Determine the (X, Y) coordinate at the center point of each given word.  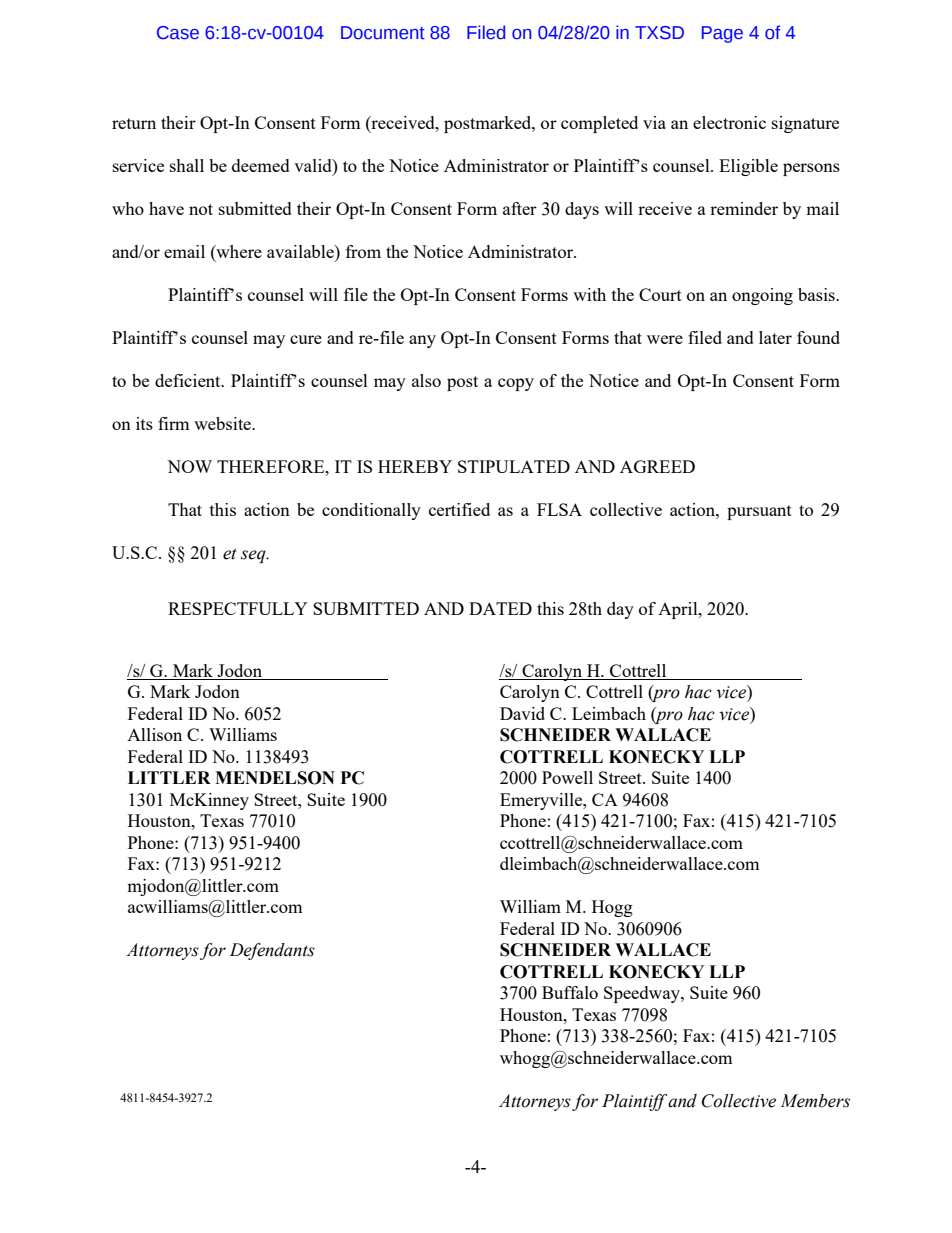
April (679, 610)
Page (722, 34)
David (522, 713)
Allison (154, 734)
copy (516, 384)
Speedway (643, 994)
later (775, 337)
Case (178, 33)
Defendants (272, 951)
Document (383, 33)
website (223, 423)
